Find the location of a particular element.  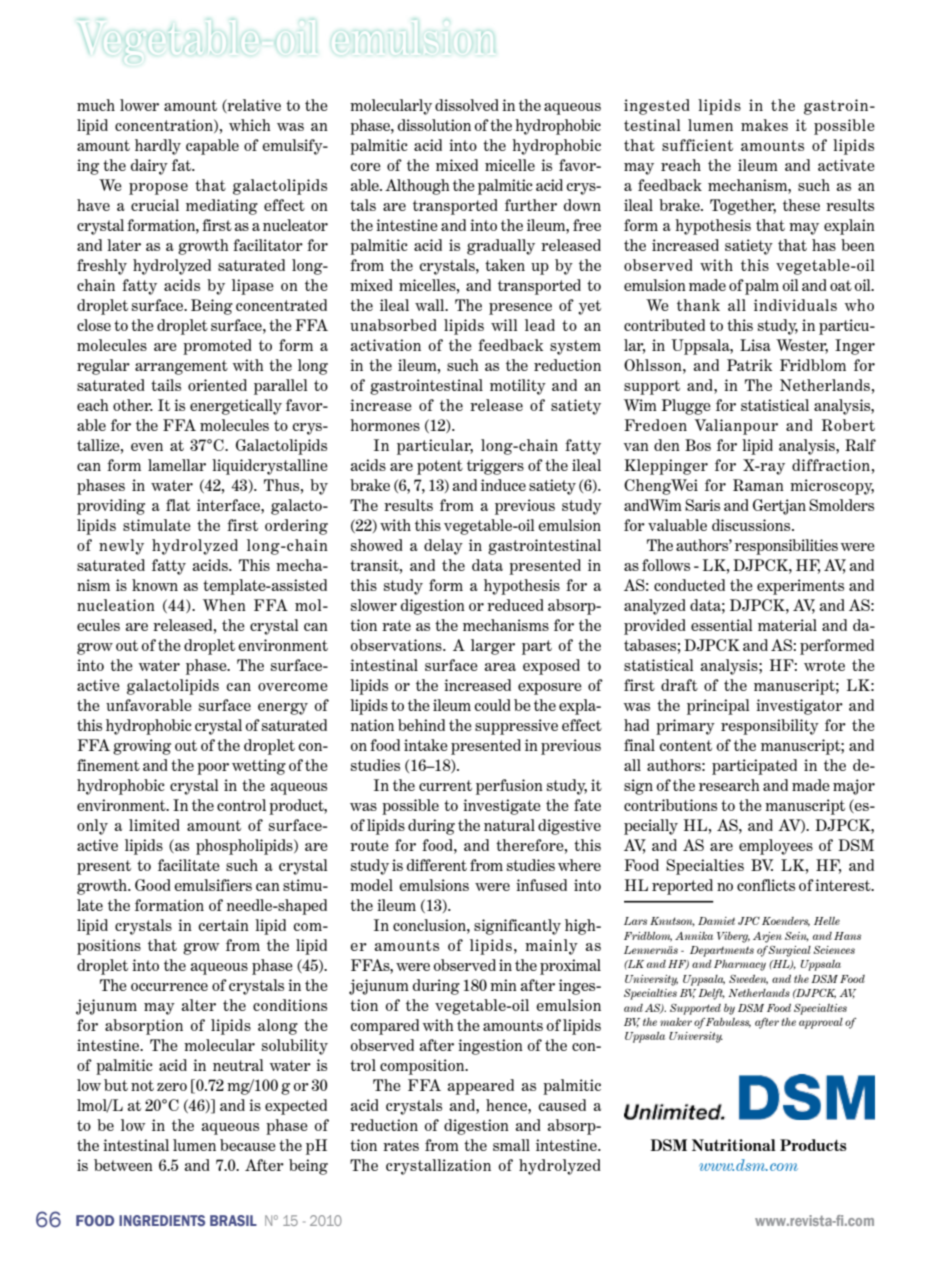

makes is located at coordinates (764, 125).
